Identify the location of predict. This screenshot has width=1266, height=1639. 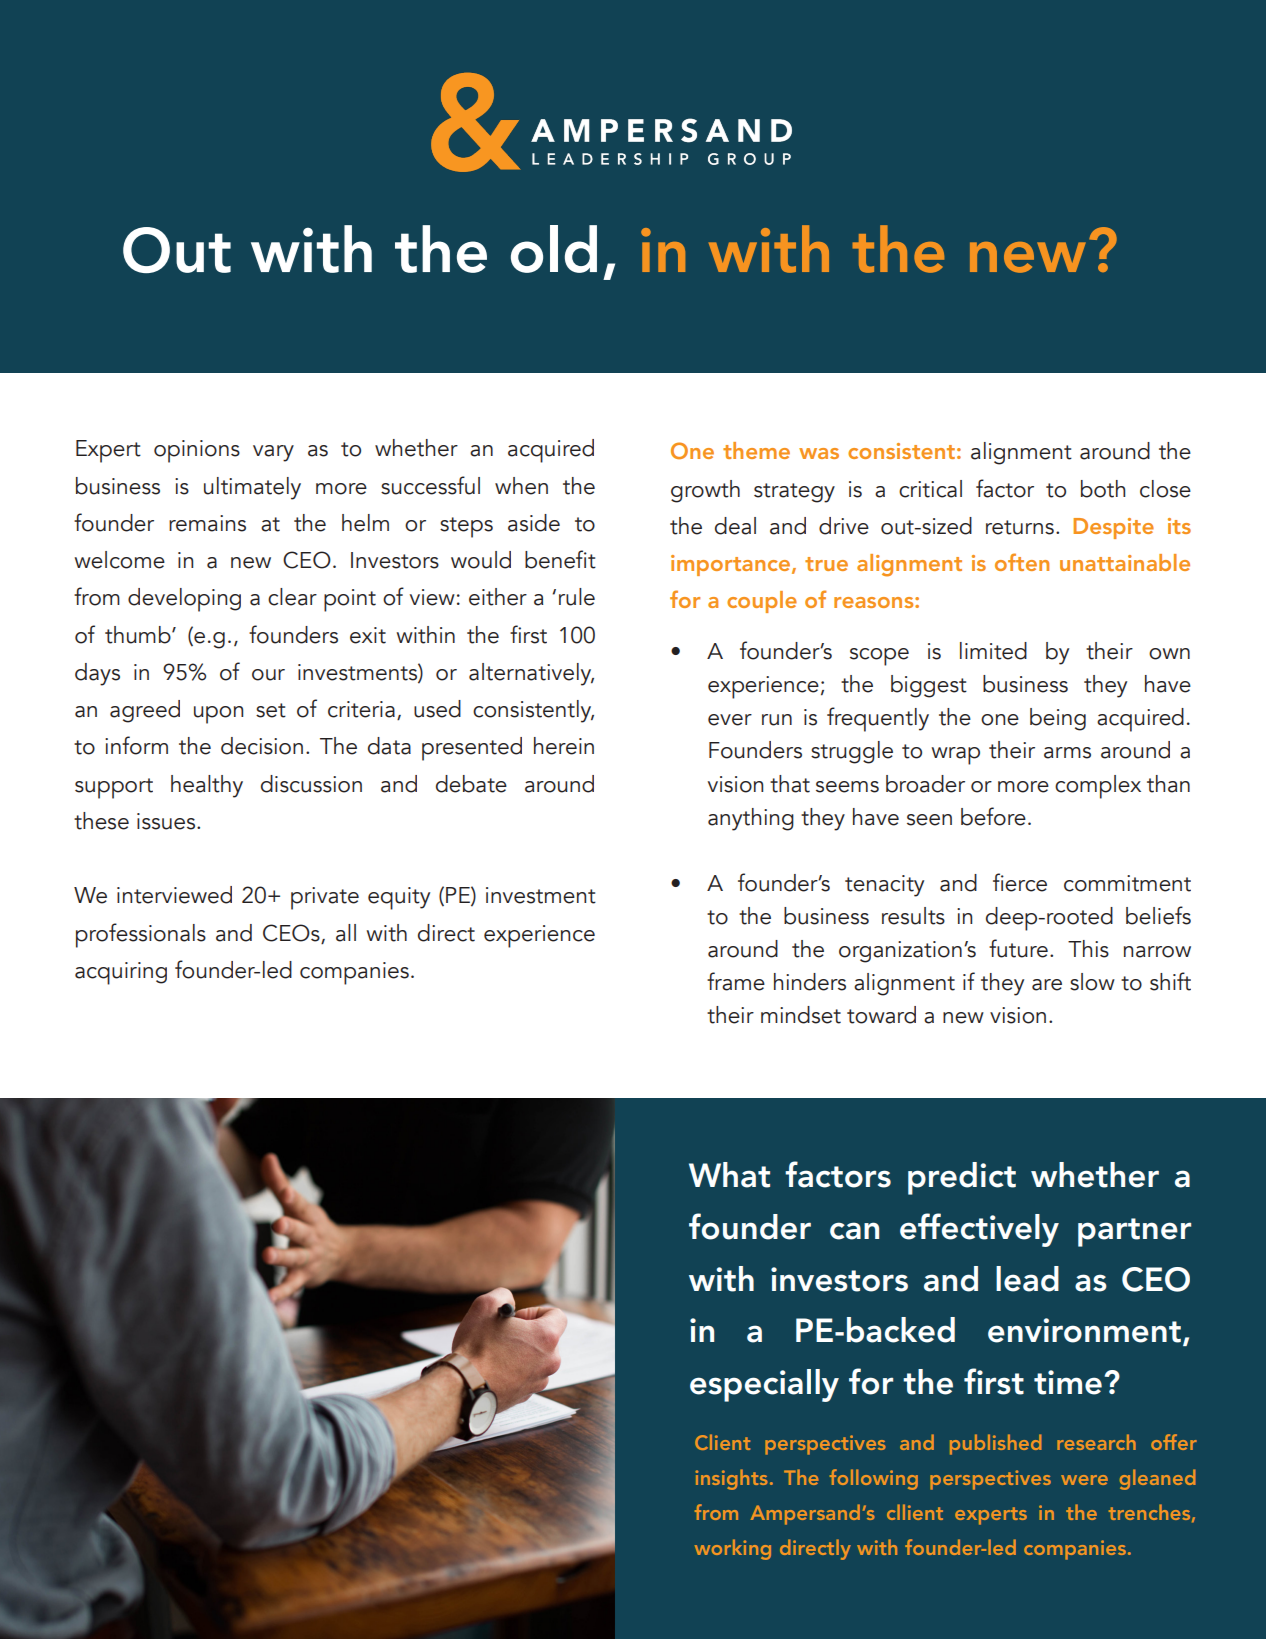
(962, 1178).
